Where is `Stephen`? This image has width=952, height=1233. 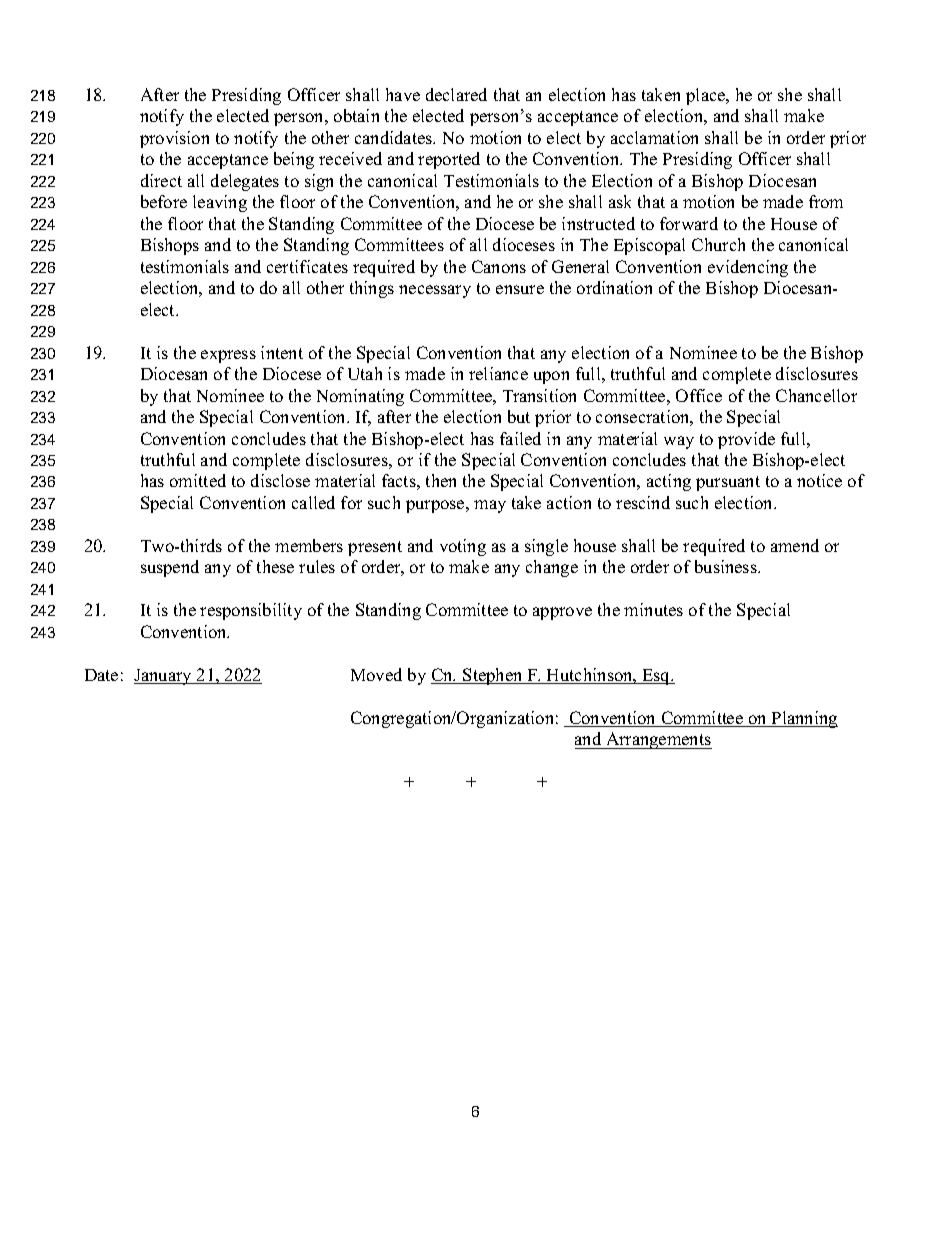
Stephen is located at coordinates (493, 676).
